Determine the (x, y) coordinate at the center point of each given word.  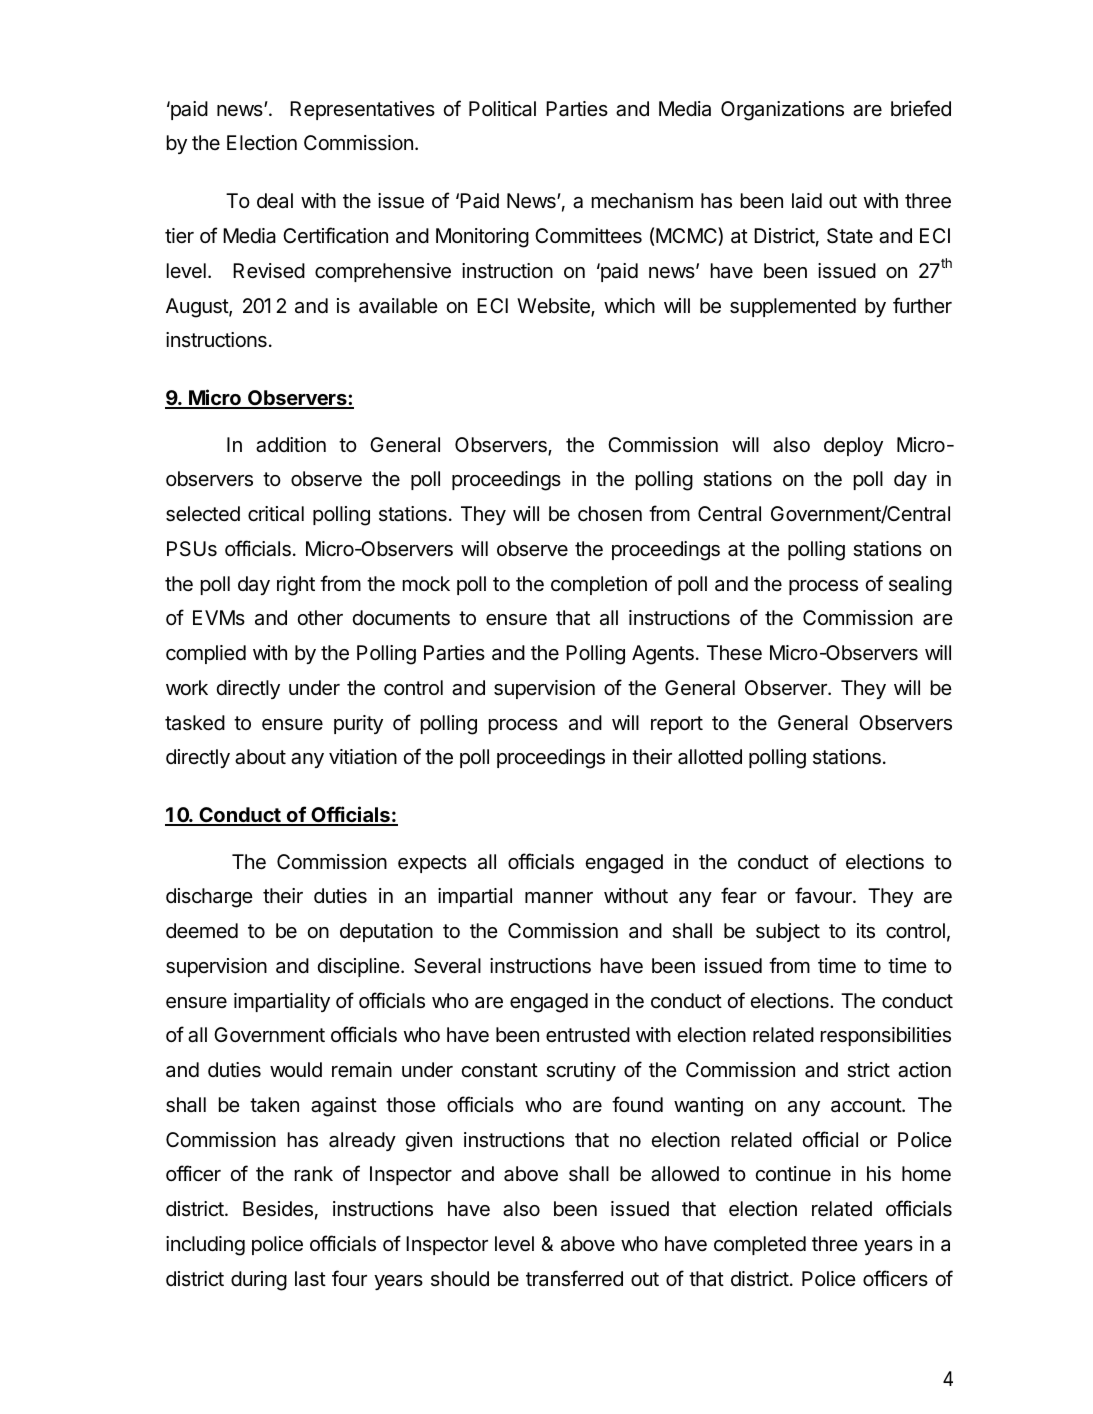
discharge (209, 898)
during (259, 1281)
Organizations (782, 111)
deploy (853, 446)
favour (824, 895)
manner (559, 898)
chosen (610, 514)
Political (502, 109)
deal (275, 201)
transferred (574, 1278)
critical (276, 514)
